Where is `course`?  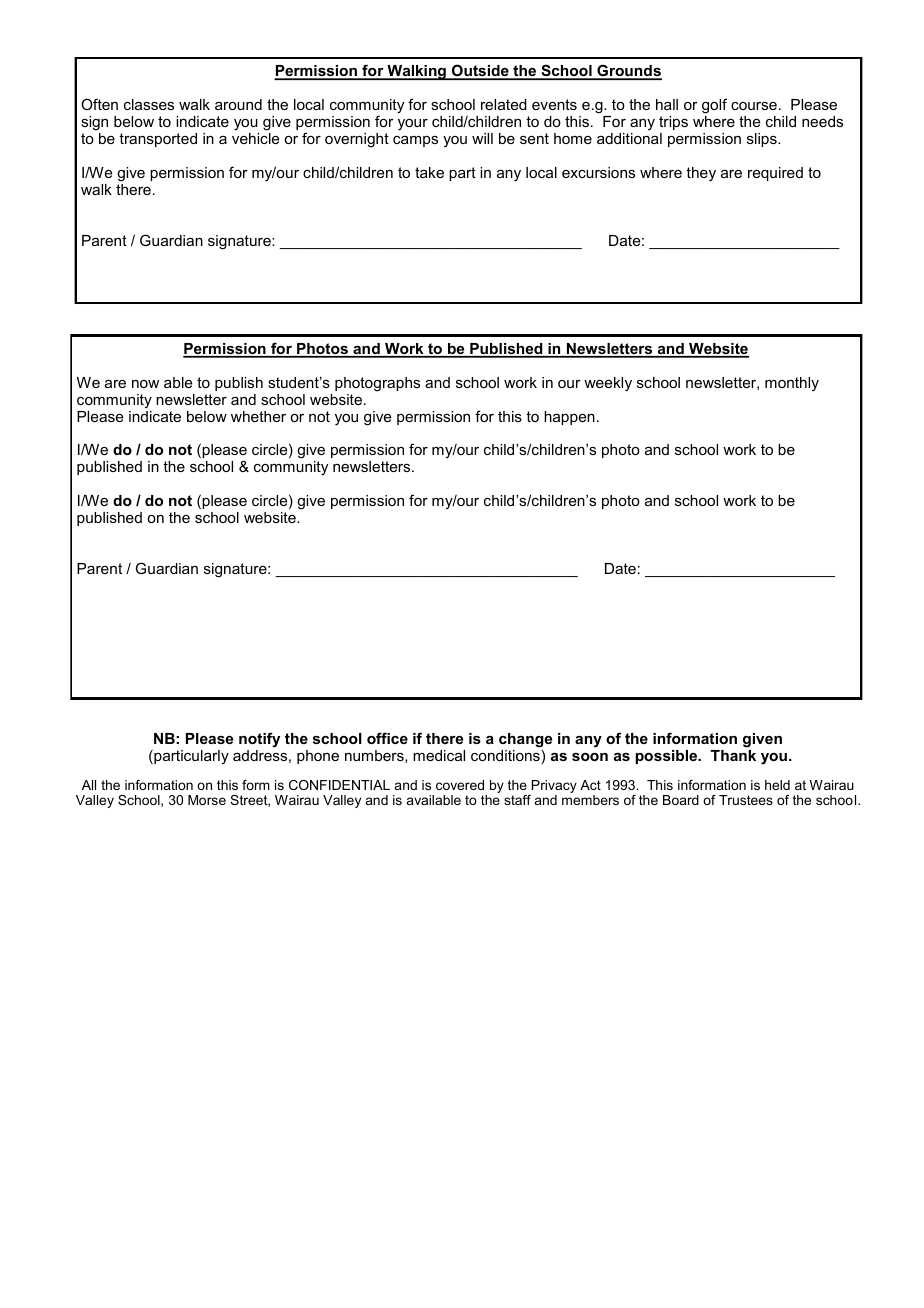 course is located at coordinates (754, 106).
